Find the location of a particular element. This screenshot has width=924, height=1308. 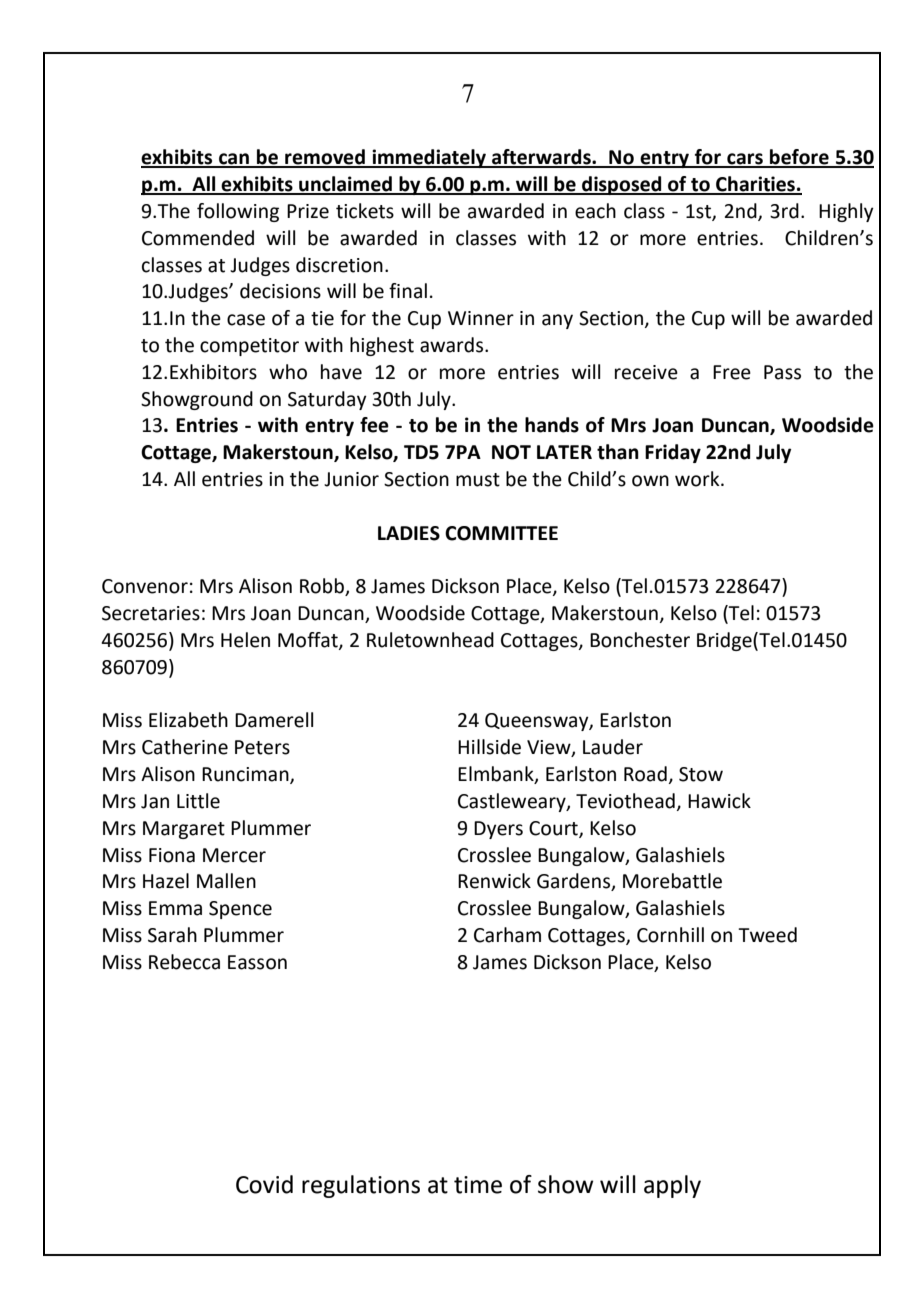

apply is located at coordinates (672, 1186).
